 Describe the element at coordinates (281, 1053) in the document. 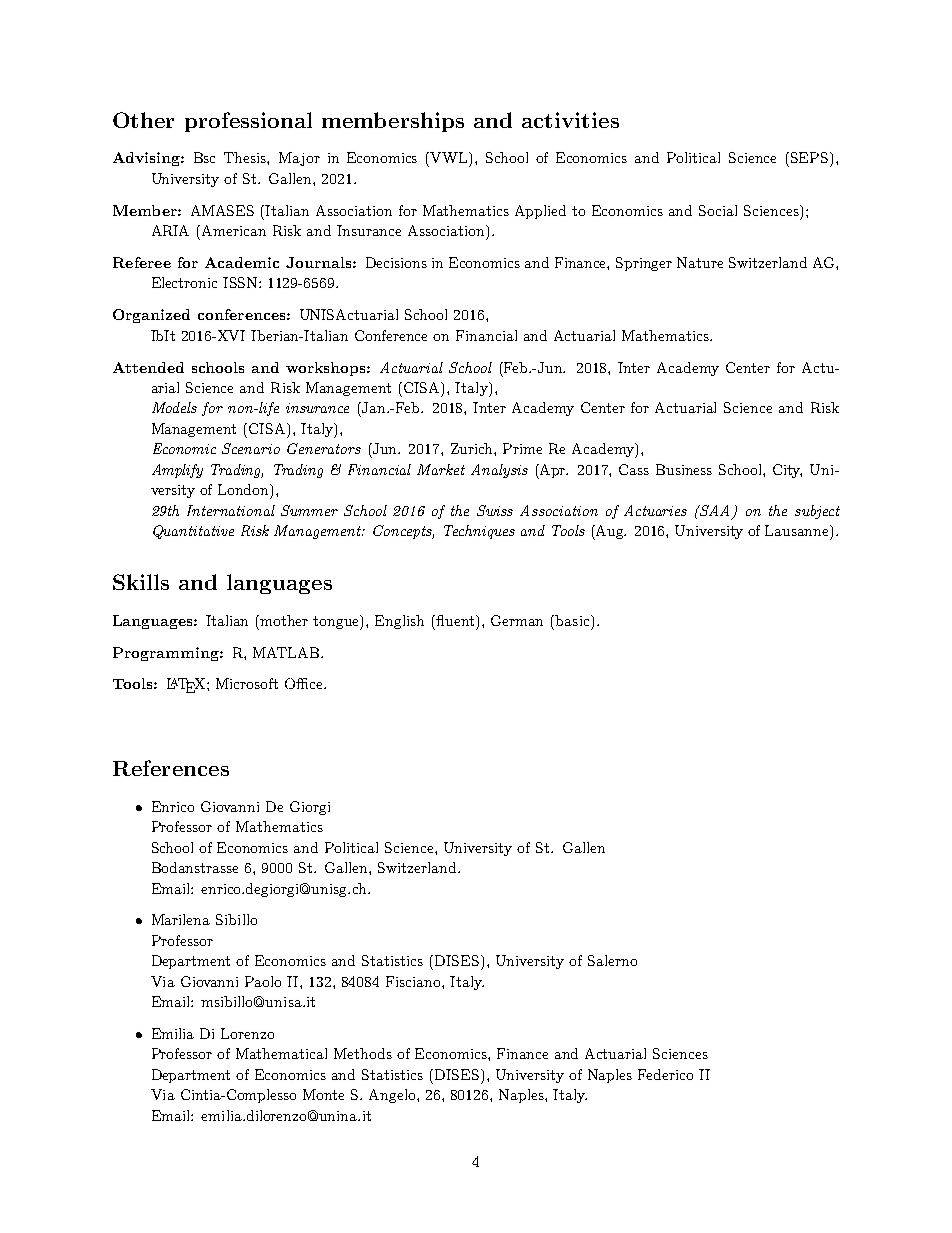

I see `Mathematical` at that location.
